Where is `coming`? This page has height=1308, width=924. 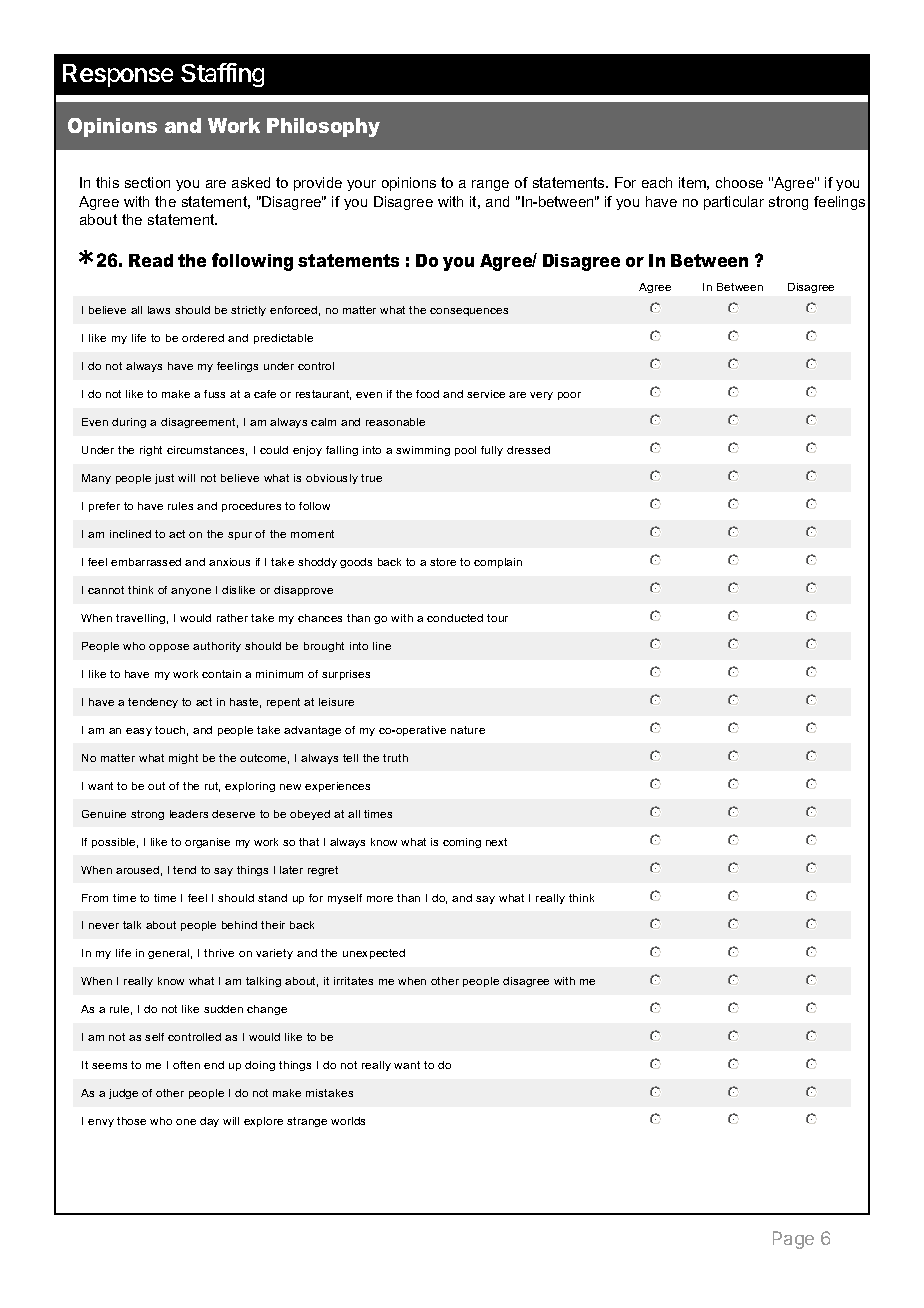
coming is located at coordinates (462, 843).
